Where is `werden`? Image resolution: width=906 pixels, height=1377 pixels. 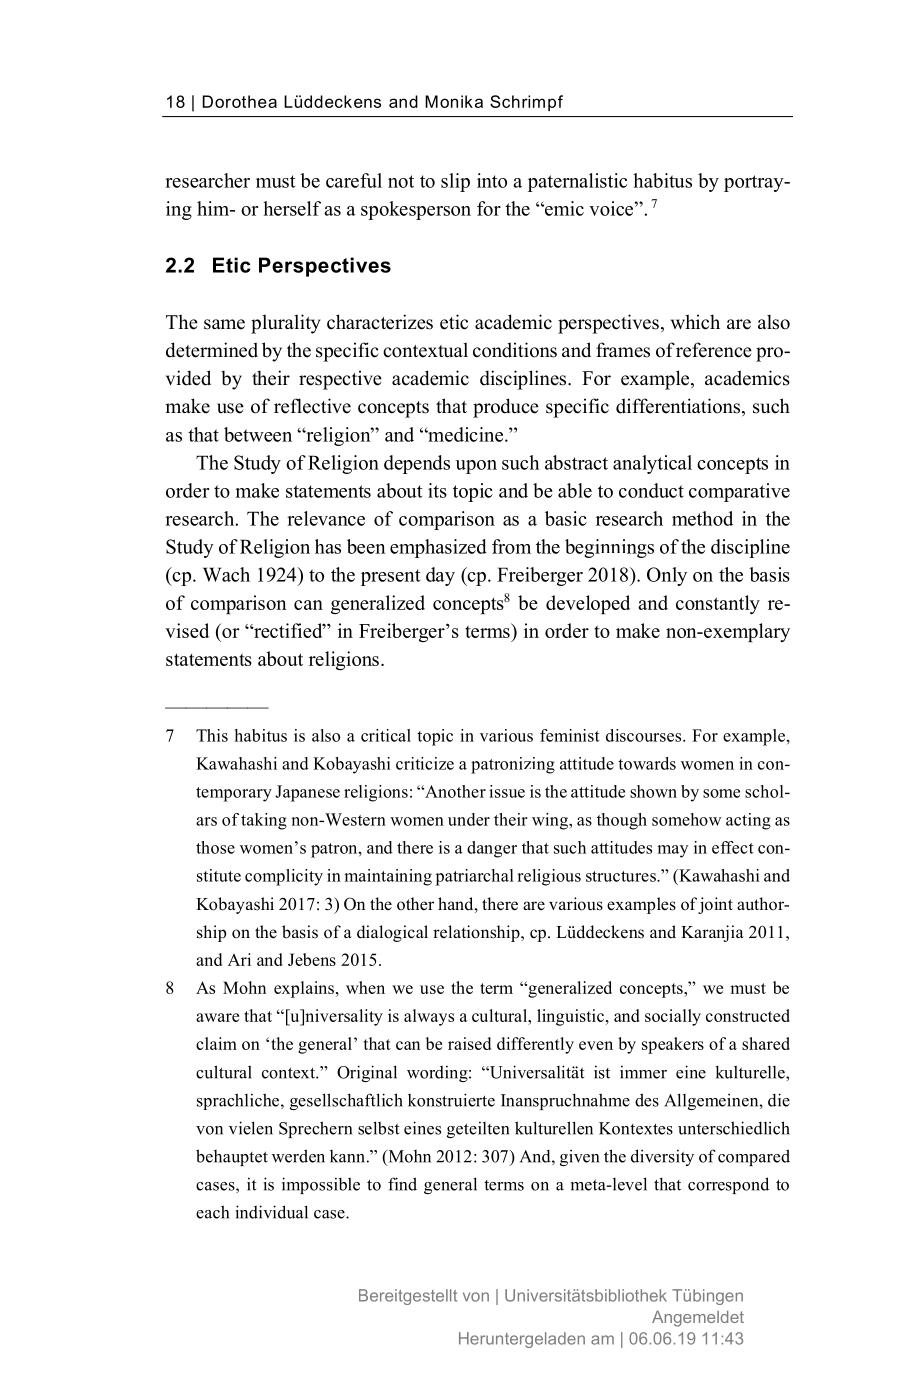
werden is located at coordinates (298, 1156).
